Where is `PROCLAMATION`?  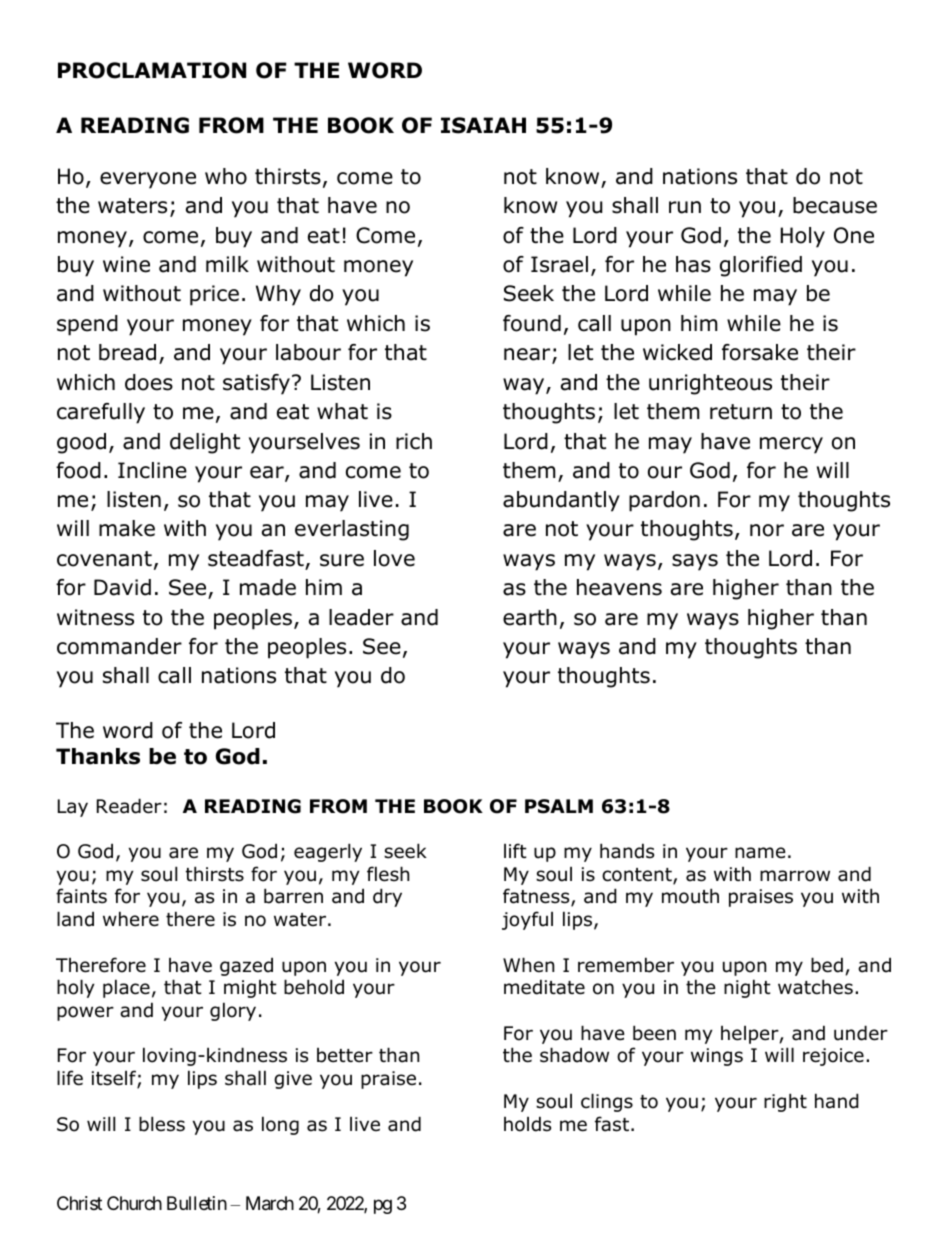 PROCLAMATION is located at coordinates (152, 70).
